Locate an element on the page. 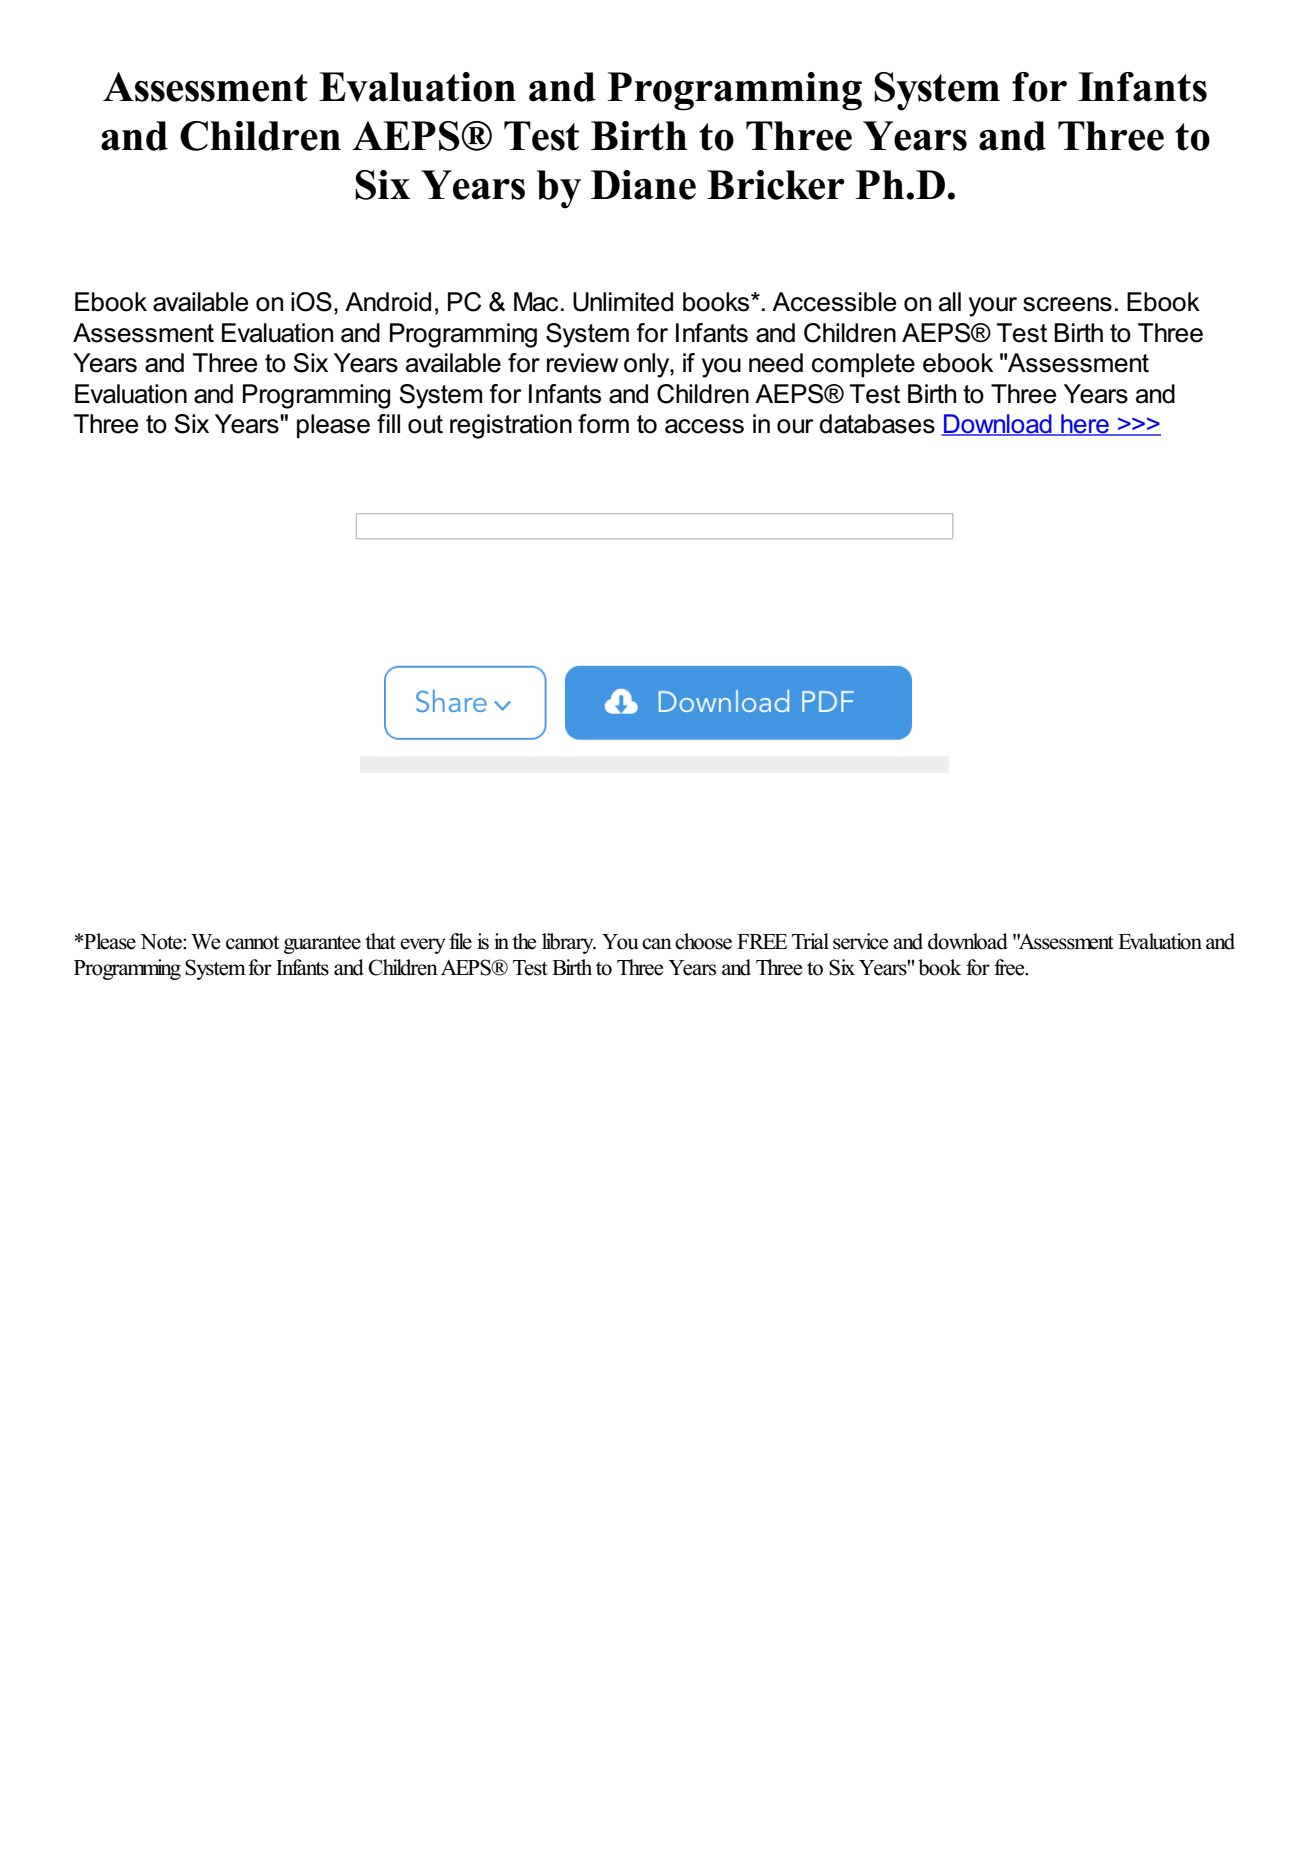 The height and width of the page is (1855, 1311). registration is located at coordinates (511, 426).
